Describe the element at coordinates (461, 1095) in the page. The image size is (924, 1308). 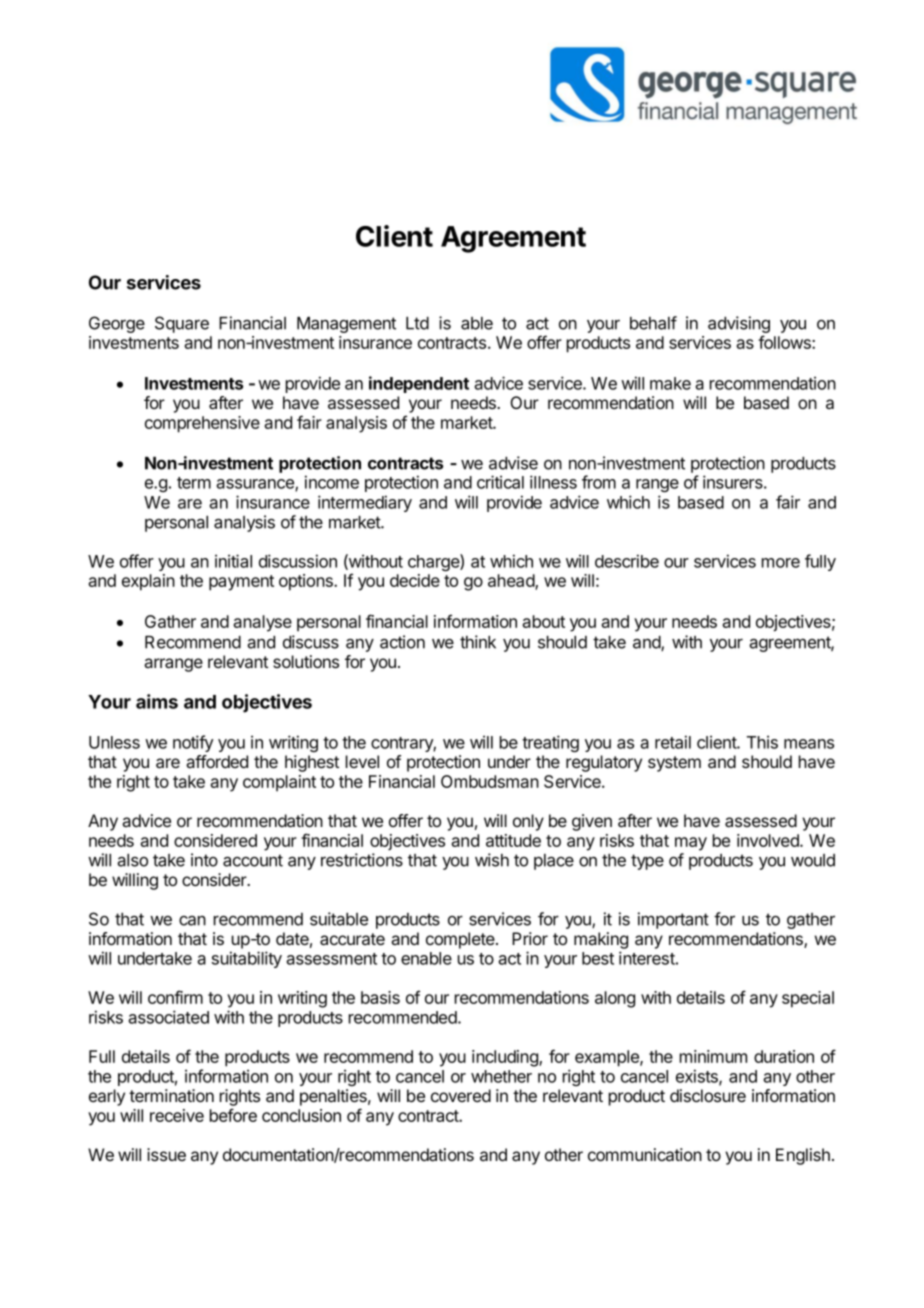
I see `covered` at that location.
